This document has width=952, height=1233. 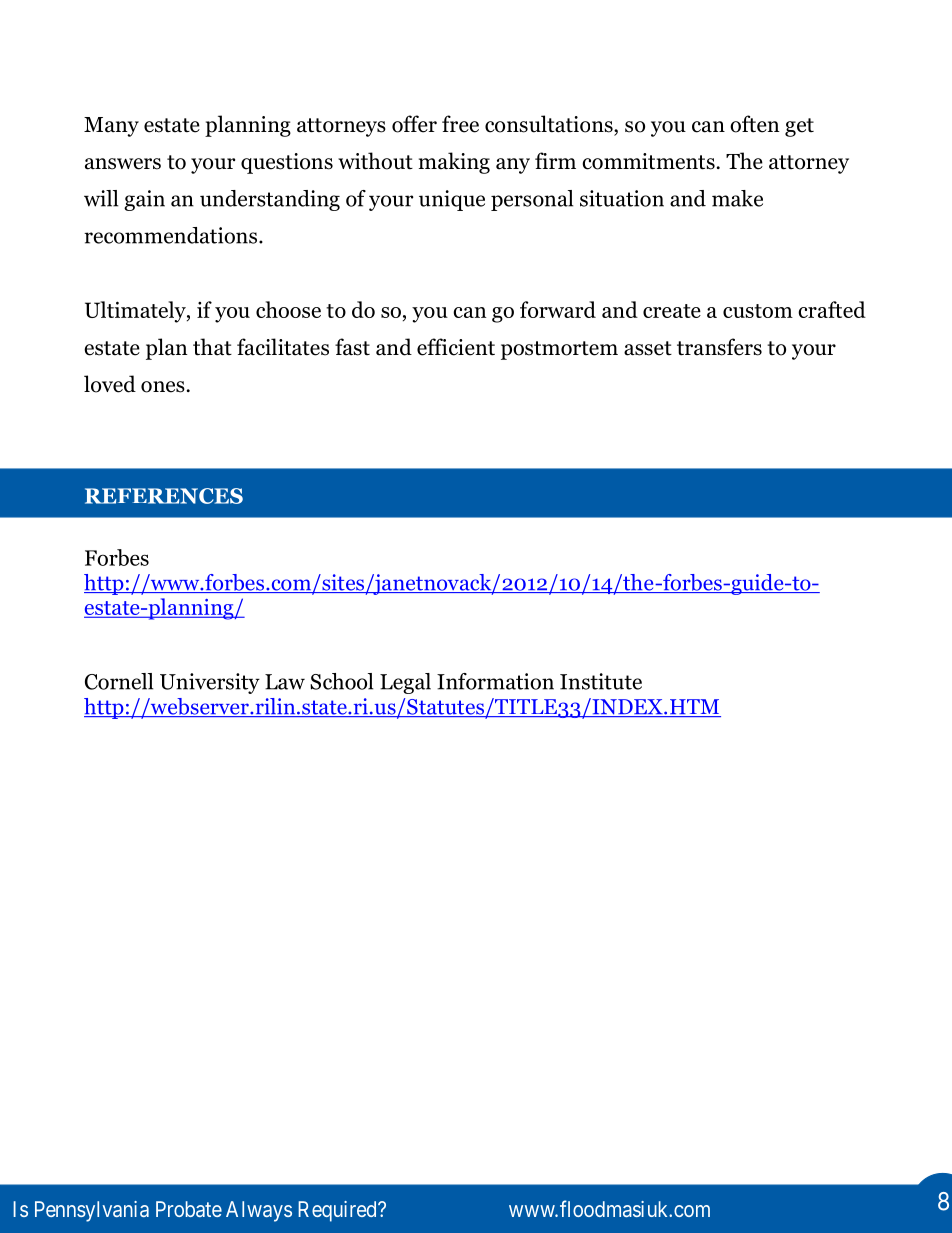 I want to click on Probate, so click(x=189, y=1209).
